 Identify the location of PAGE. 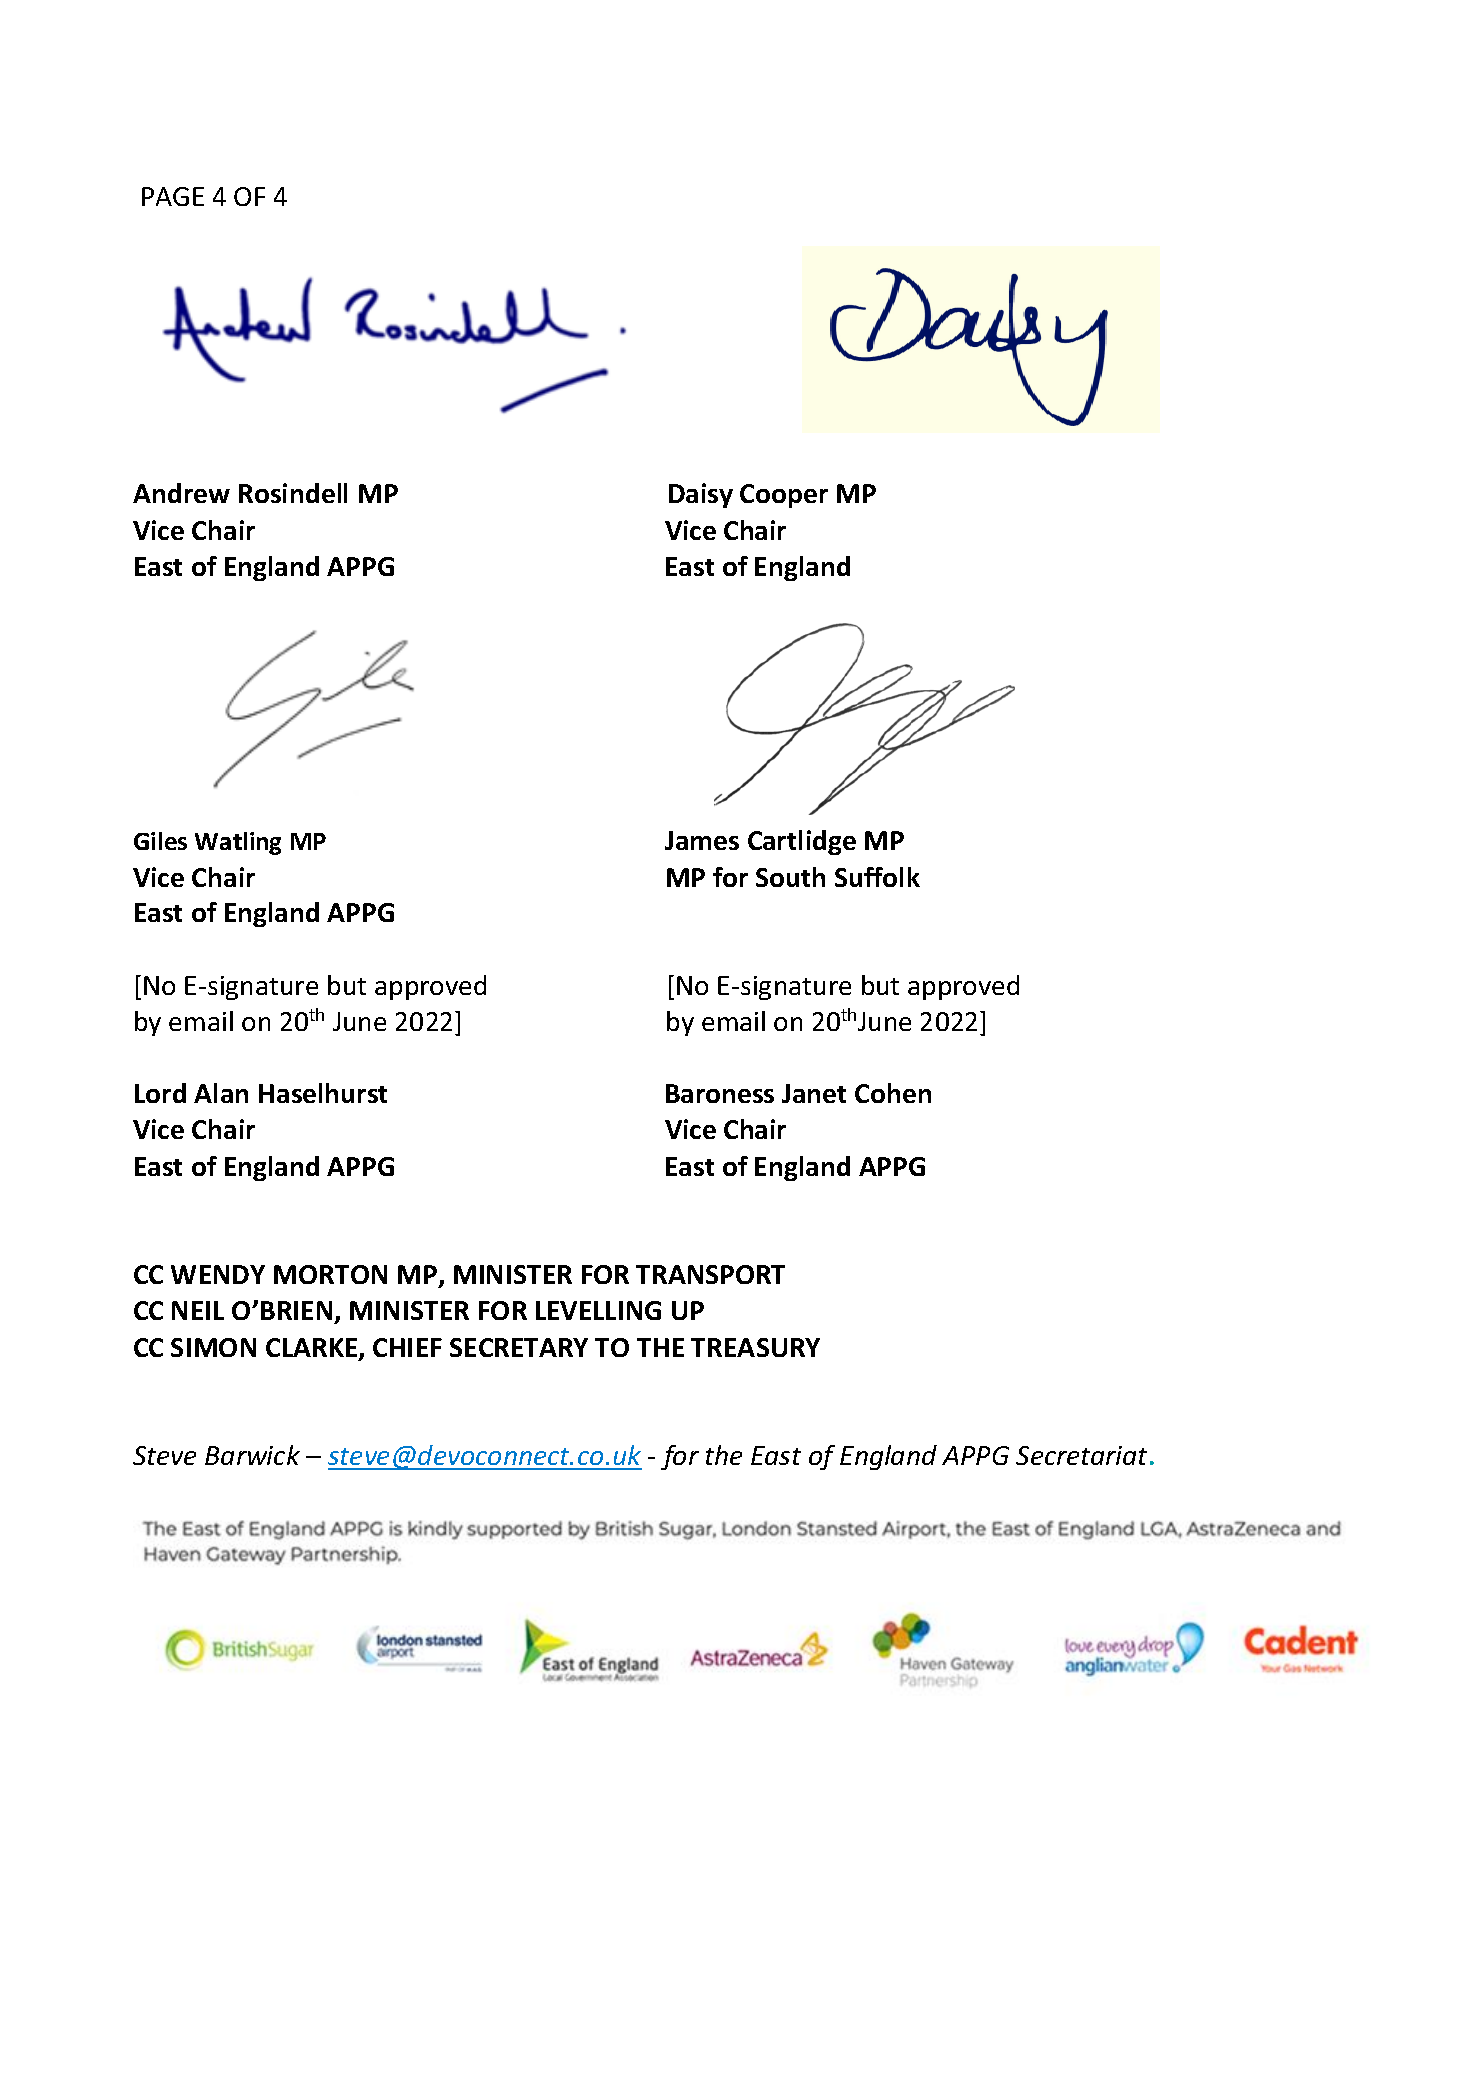
(173, 196).
